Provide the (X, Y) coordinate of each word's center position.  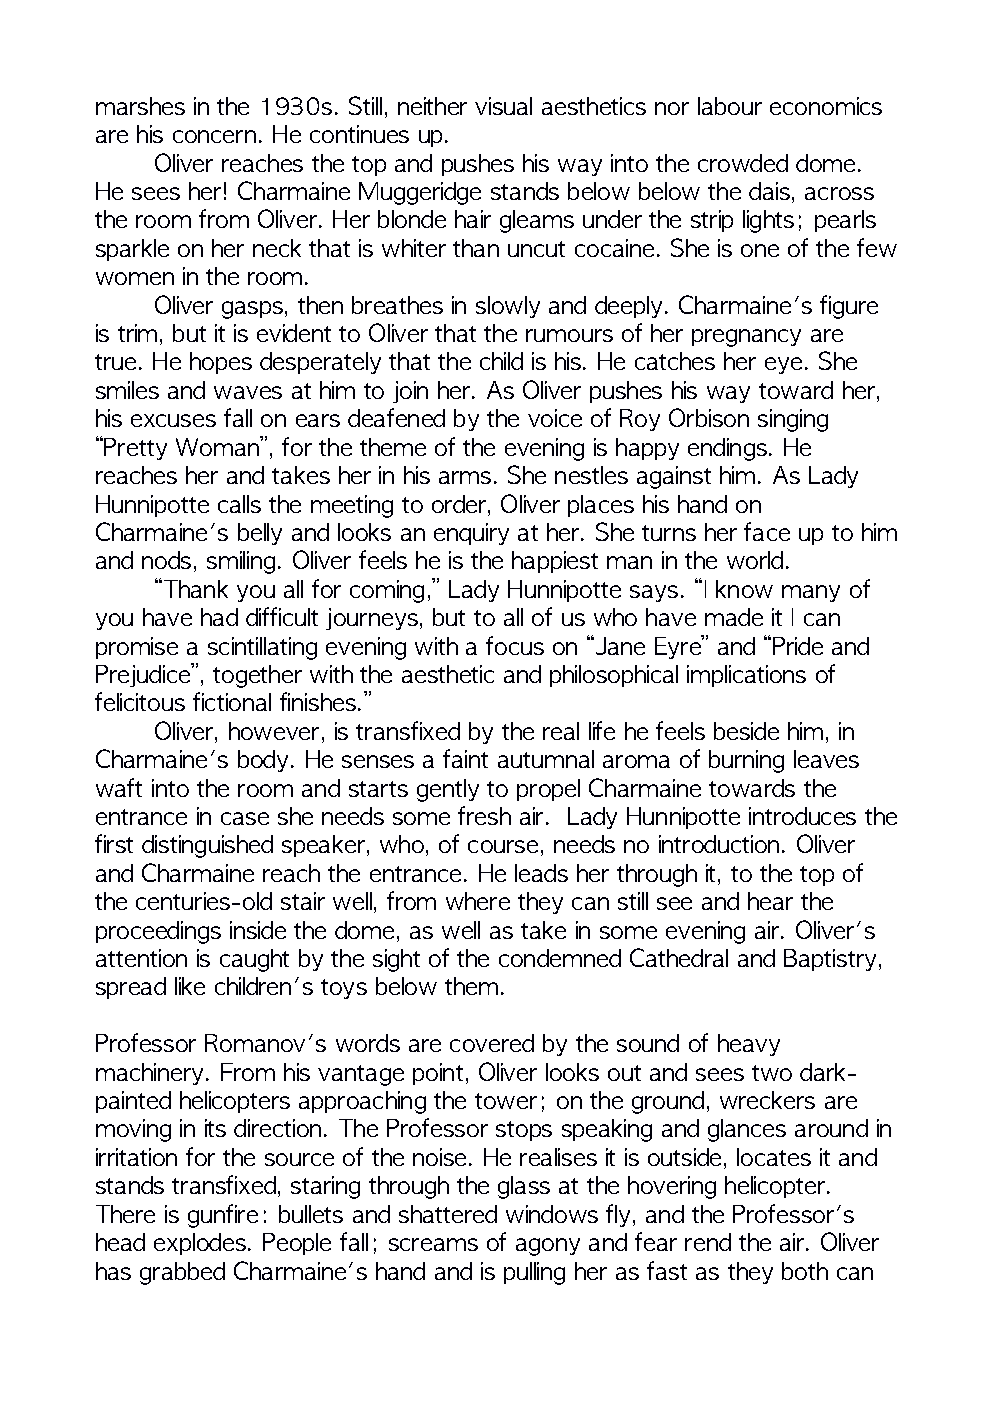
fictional (232, 701)
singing (793, 420)
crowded (743, 163)
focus (515, 645)
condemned (560, 958)
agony (548, 1247)
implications (746, 676)
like (190, 986)
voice (555, 418)
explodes (200, 1244)
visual (503, 106)
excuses (173, 420)
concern (214, 136)
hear (770, 901)
